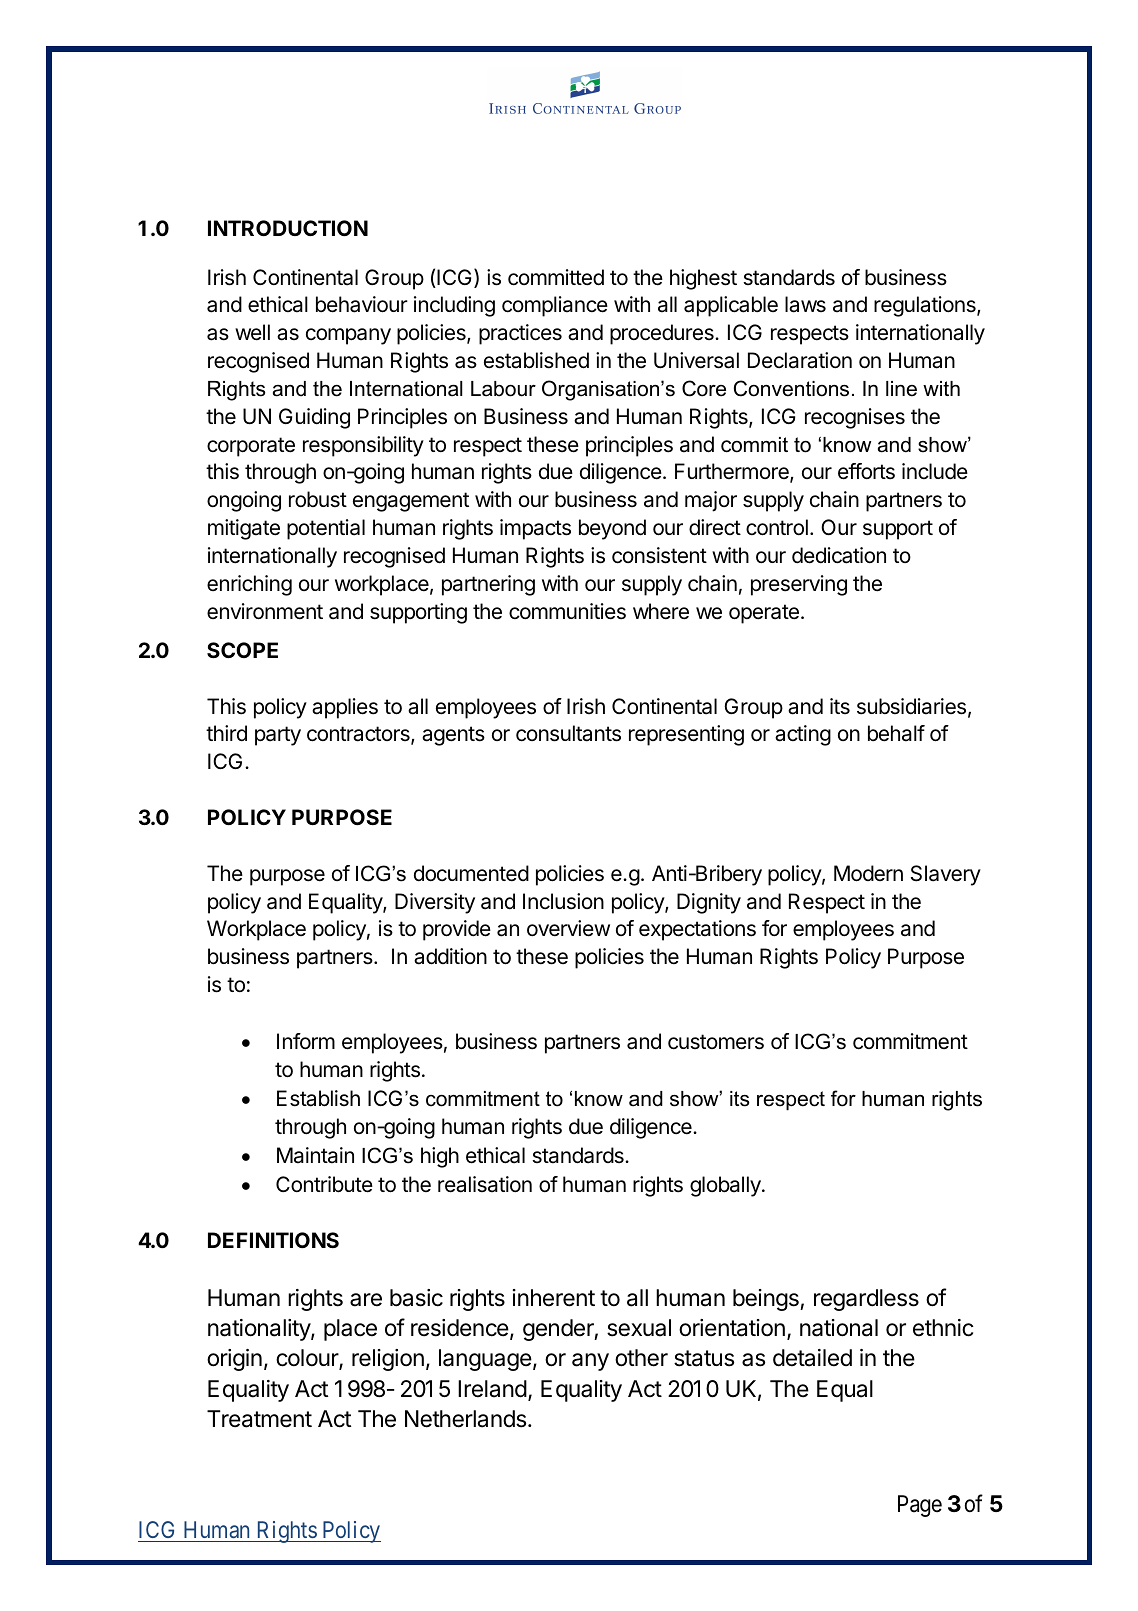 The height and width of the document is (1611, 1138). Describe the element at coordinates (259, 1419) in the document. I see `Treatment` at that location.
